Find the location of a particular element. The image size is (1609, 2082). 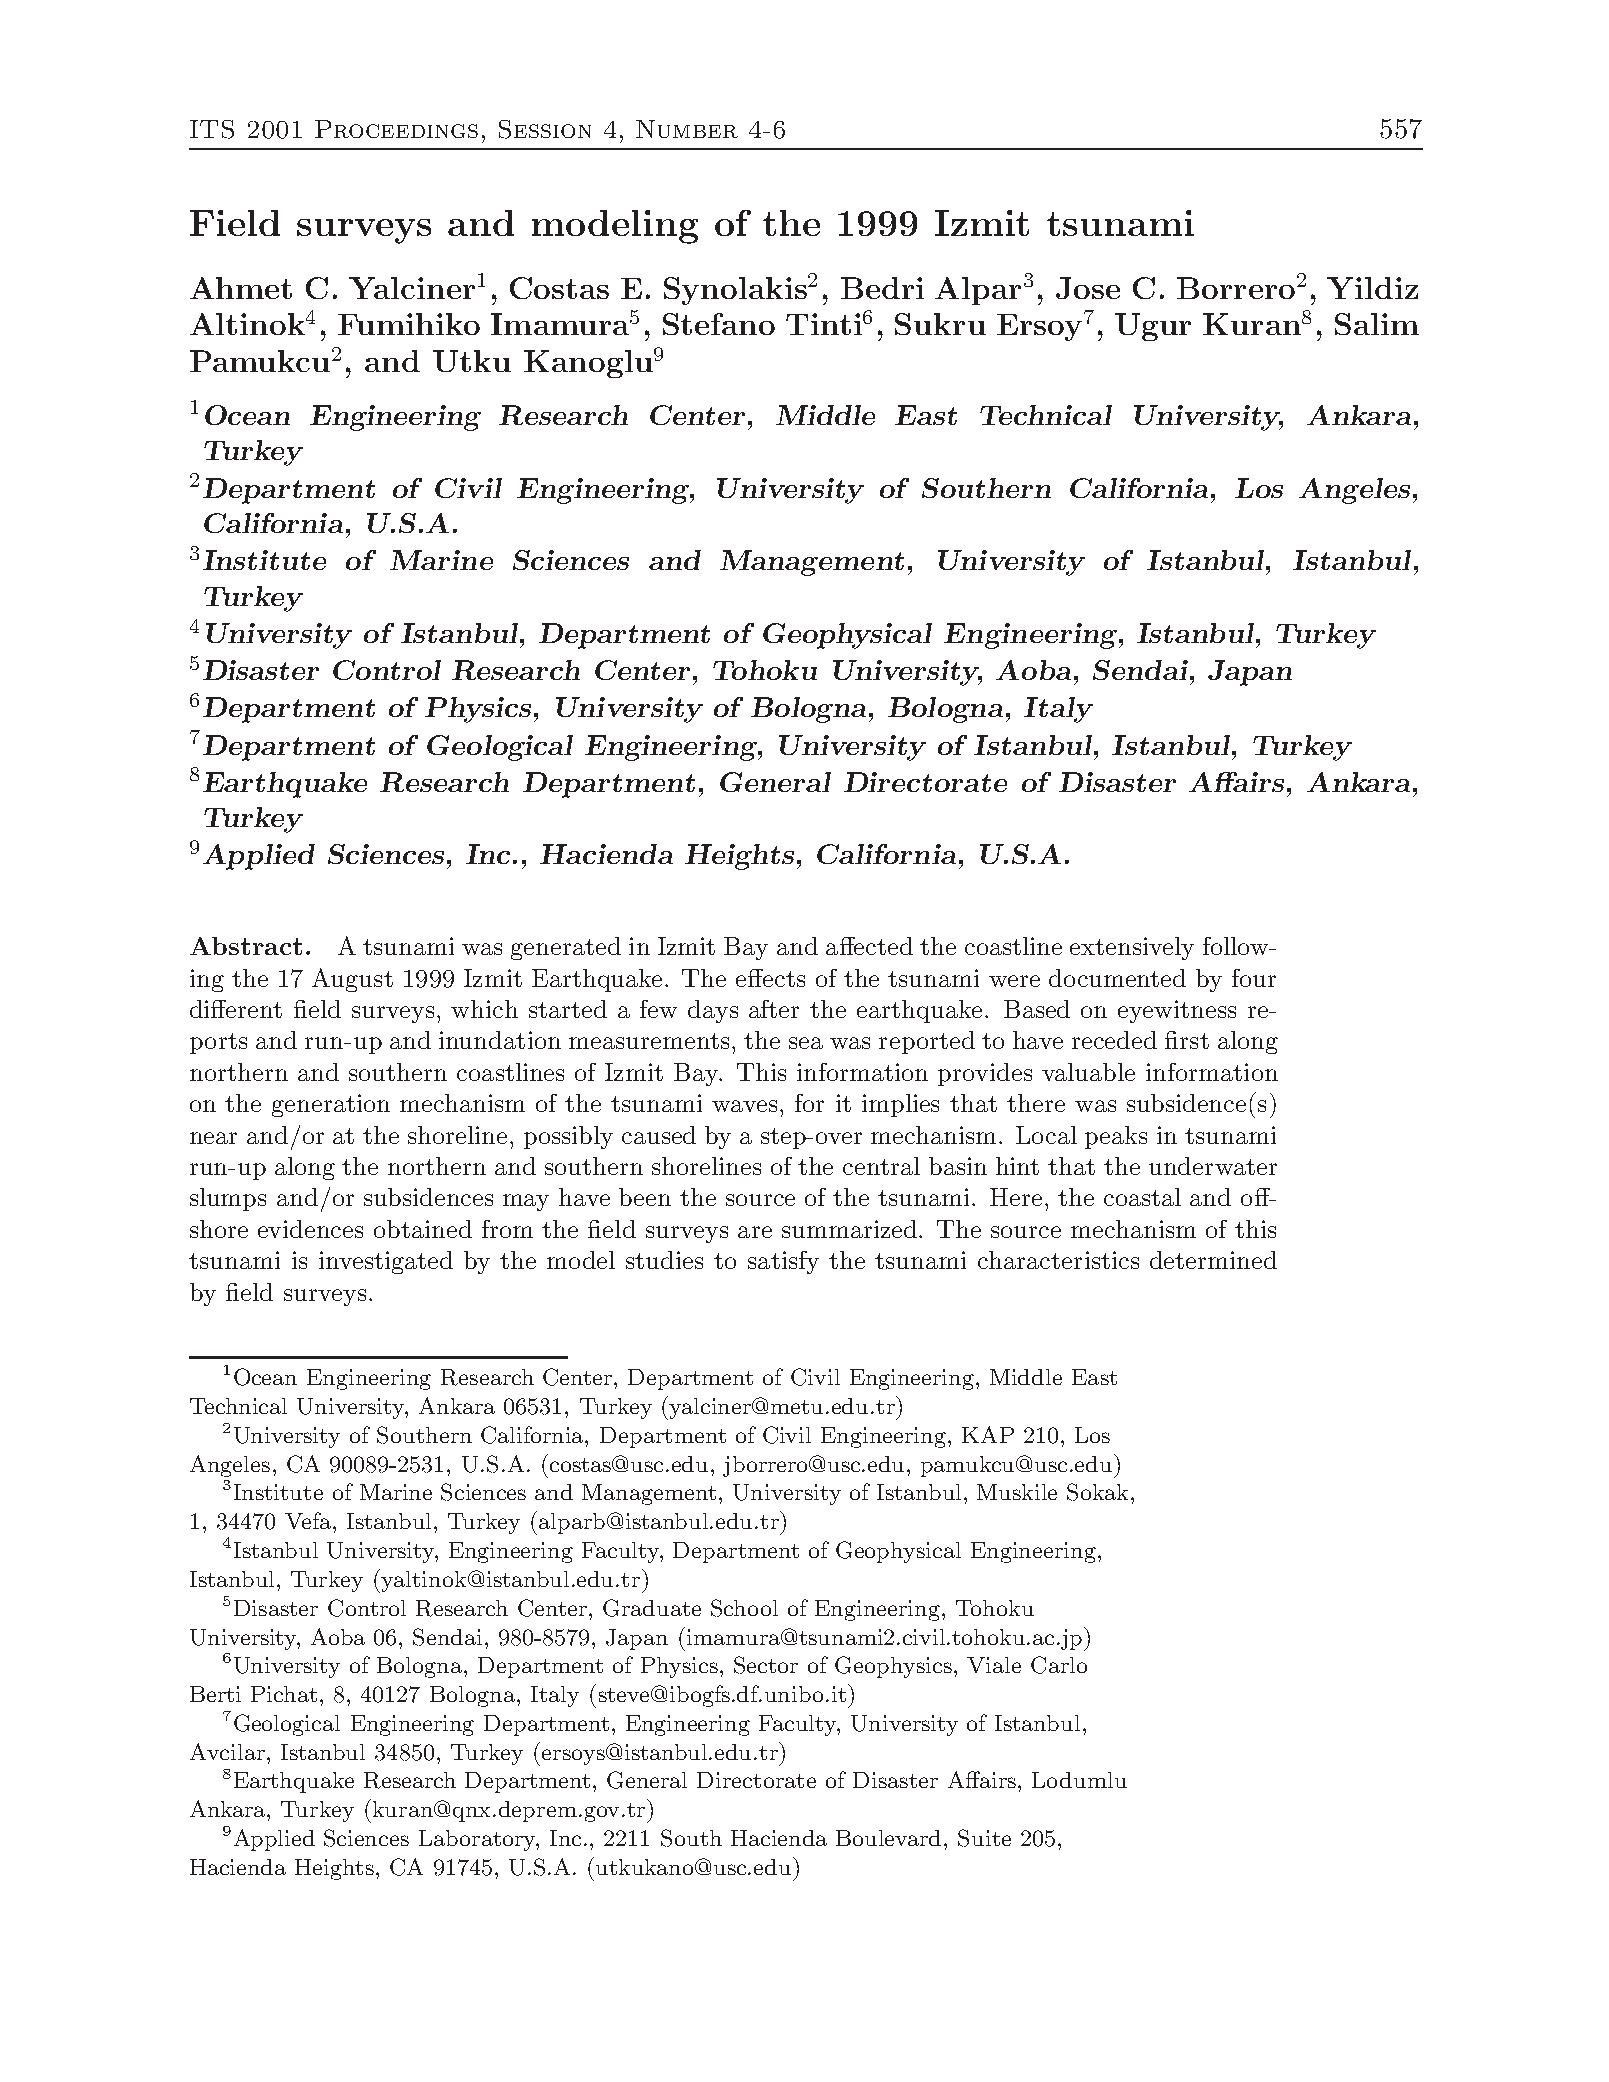

Abstract is located at coordinates (246, 946).
